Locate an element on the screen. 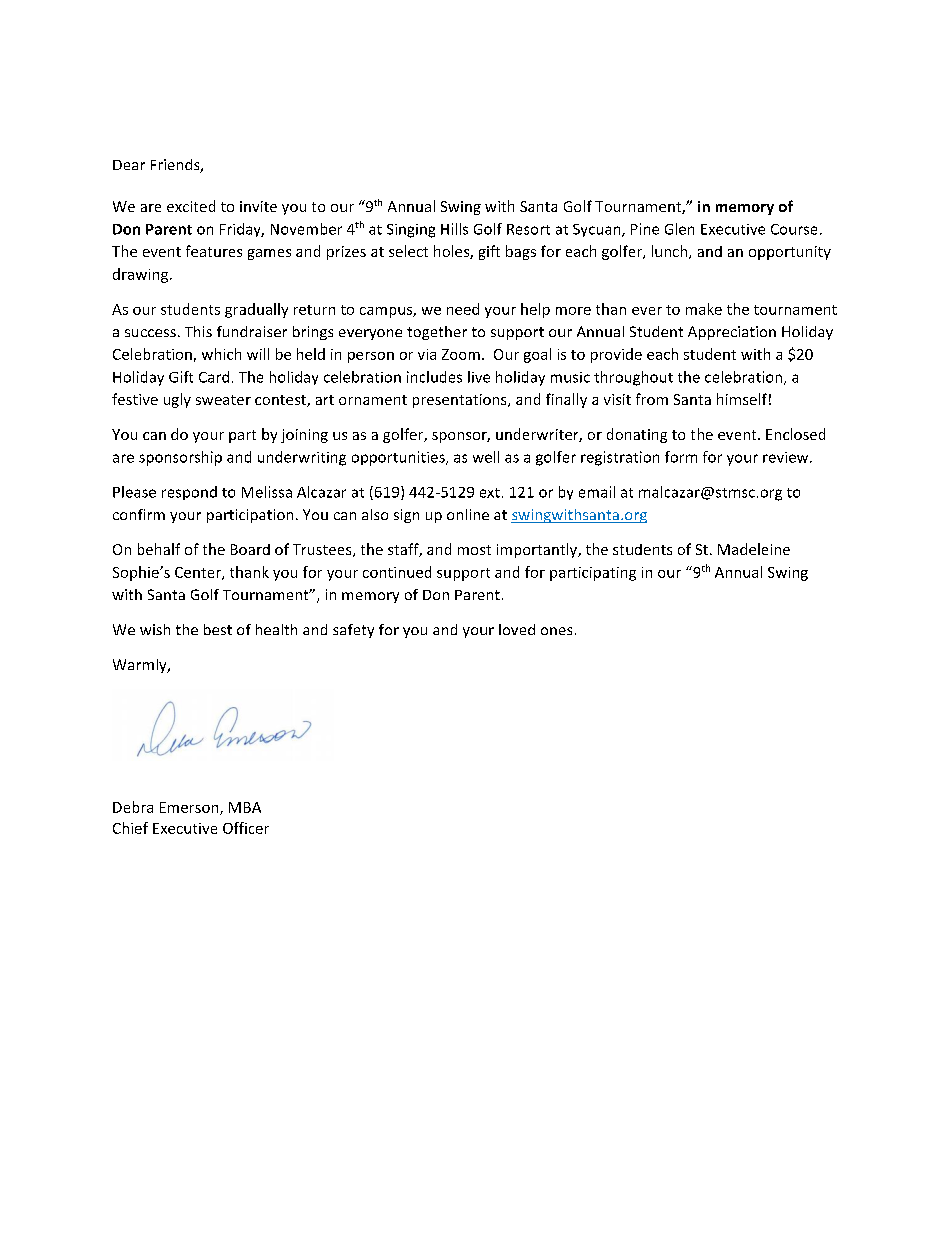  MBA is located at coordinates (245, 807).
